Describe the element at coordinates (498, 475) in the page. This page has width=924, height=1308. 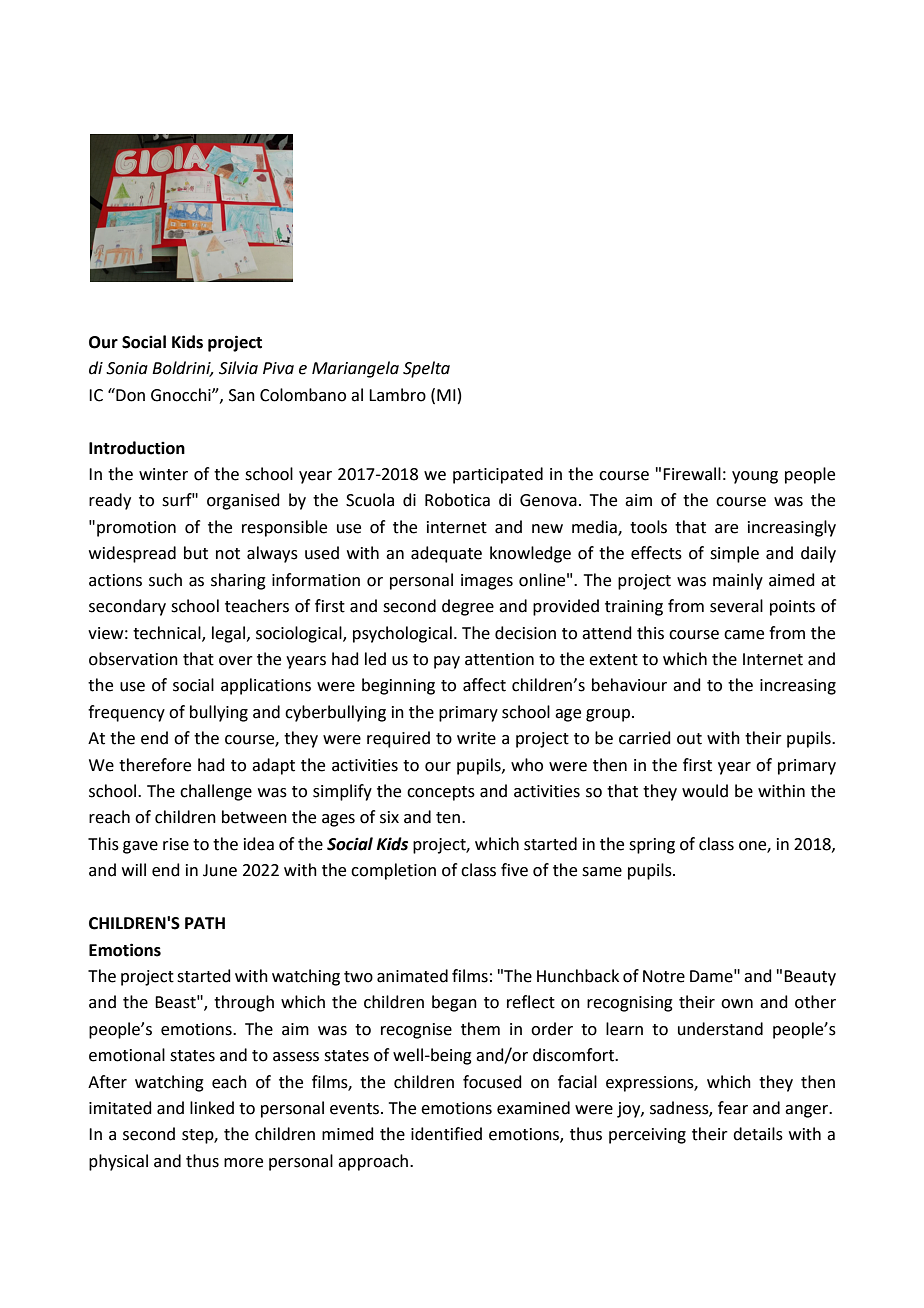
I see `participated` at that location.
